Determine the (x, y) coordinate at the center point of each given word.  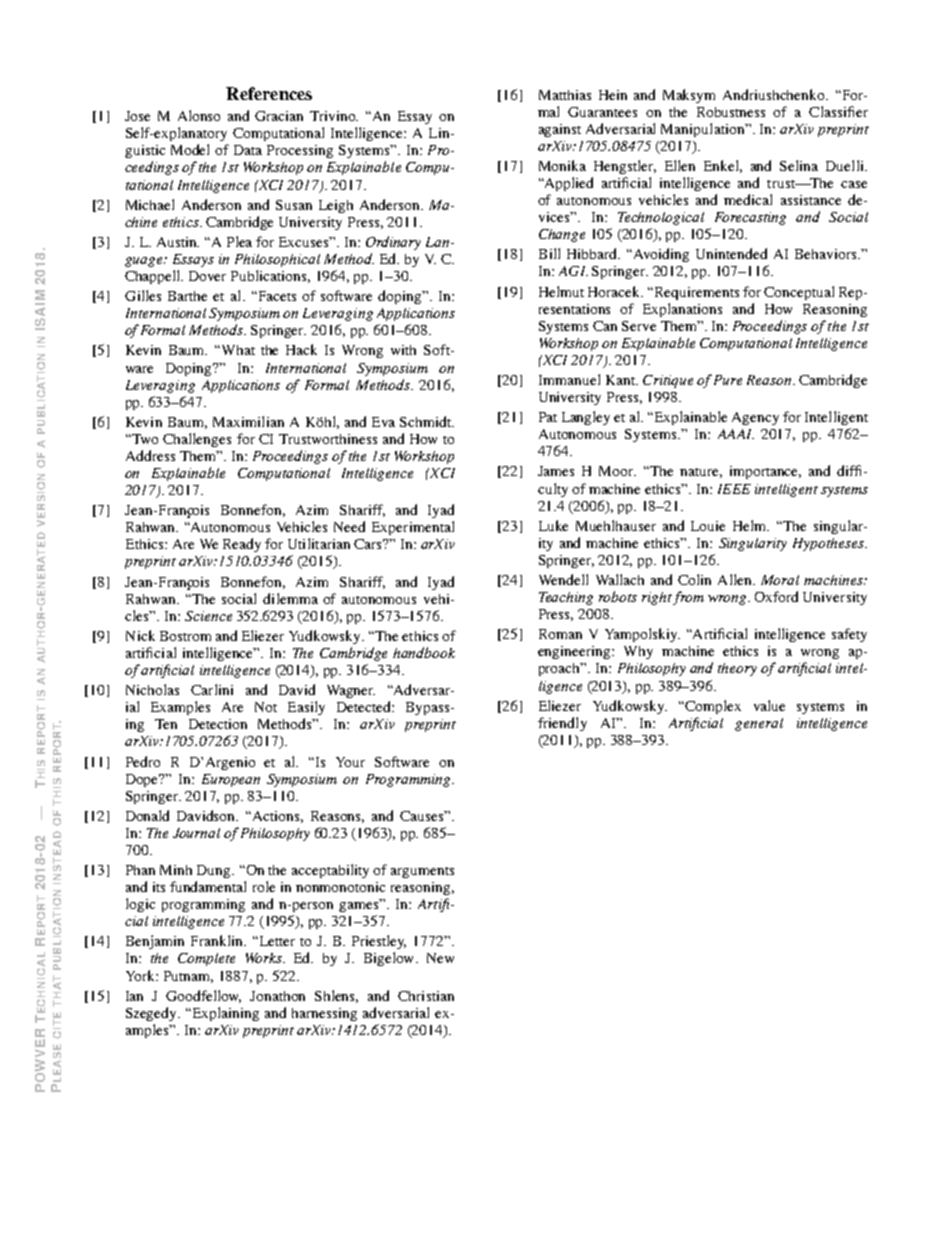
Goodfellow (203, 996)
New (440, 958)
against (560, 130)
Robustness (731, 112)
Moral (780, 580)
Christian (426, 996)
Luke (553, 525)
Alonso (199, 115)
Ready (242, 545)
